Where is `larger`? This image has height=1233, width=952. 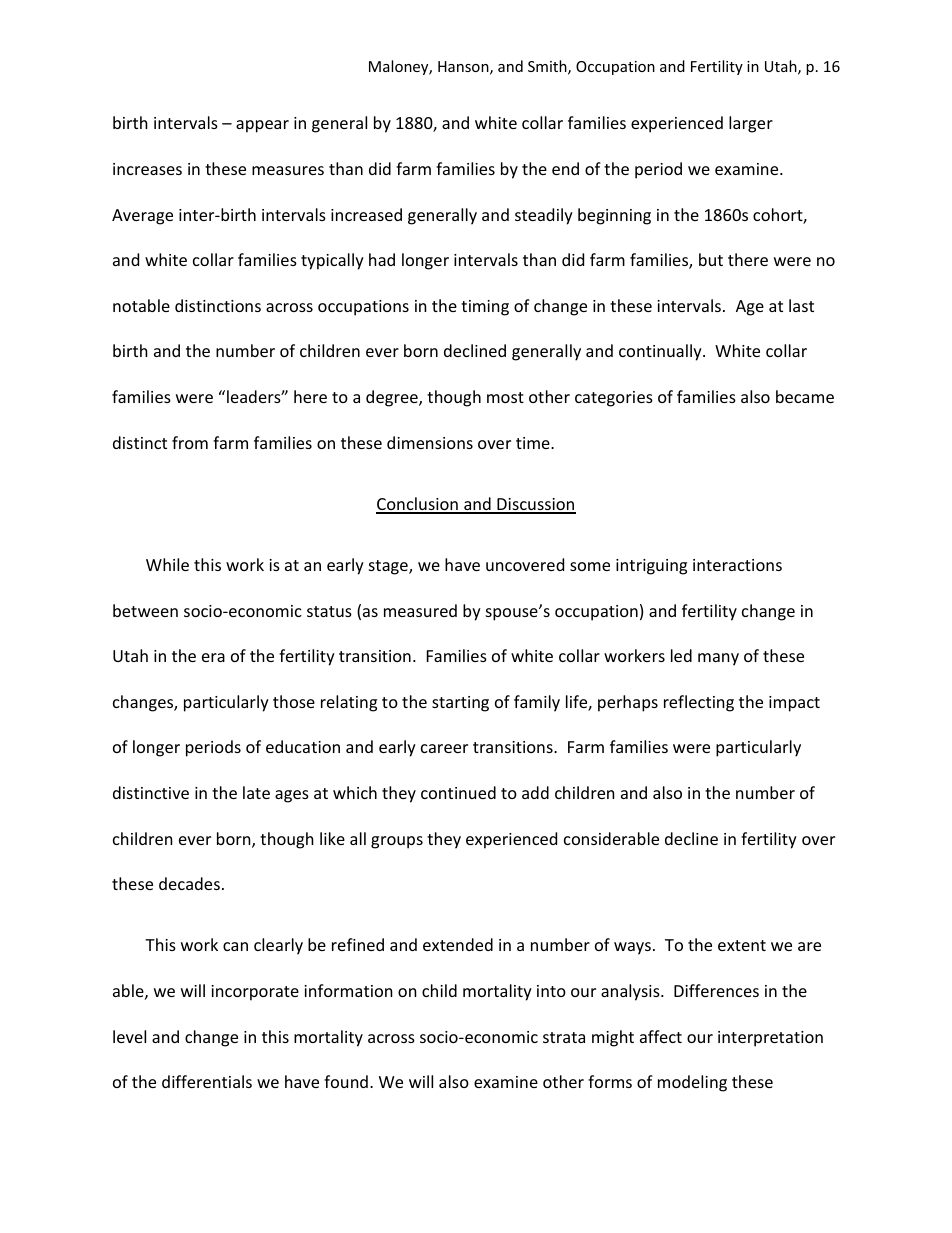 larger is located at coordinates (751, 124).
